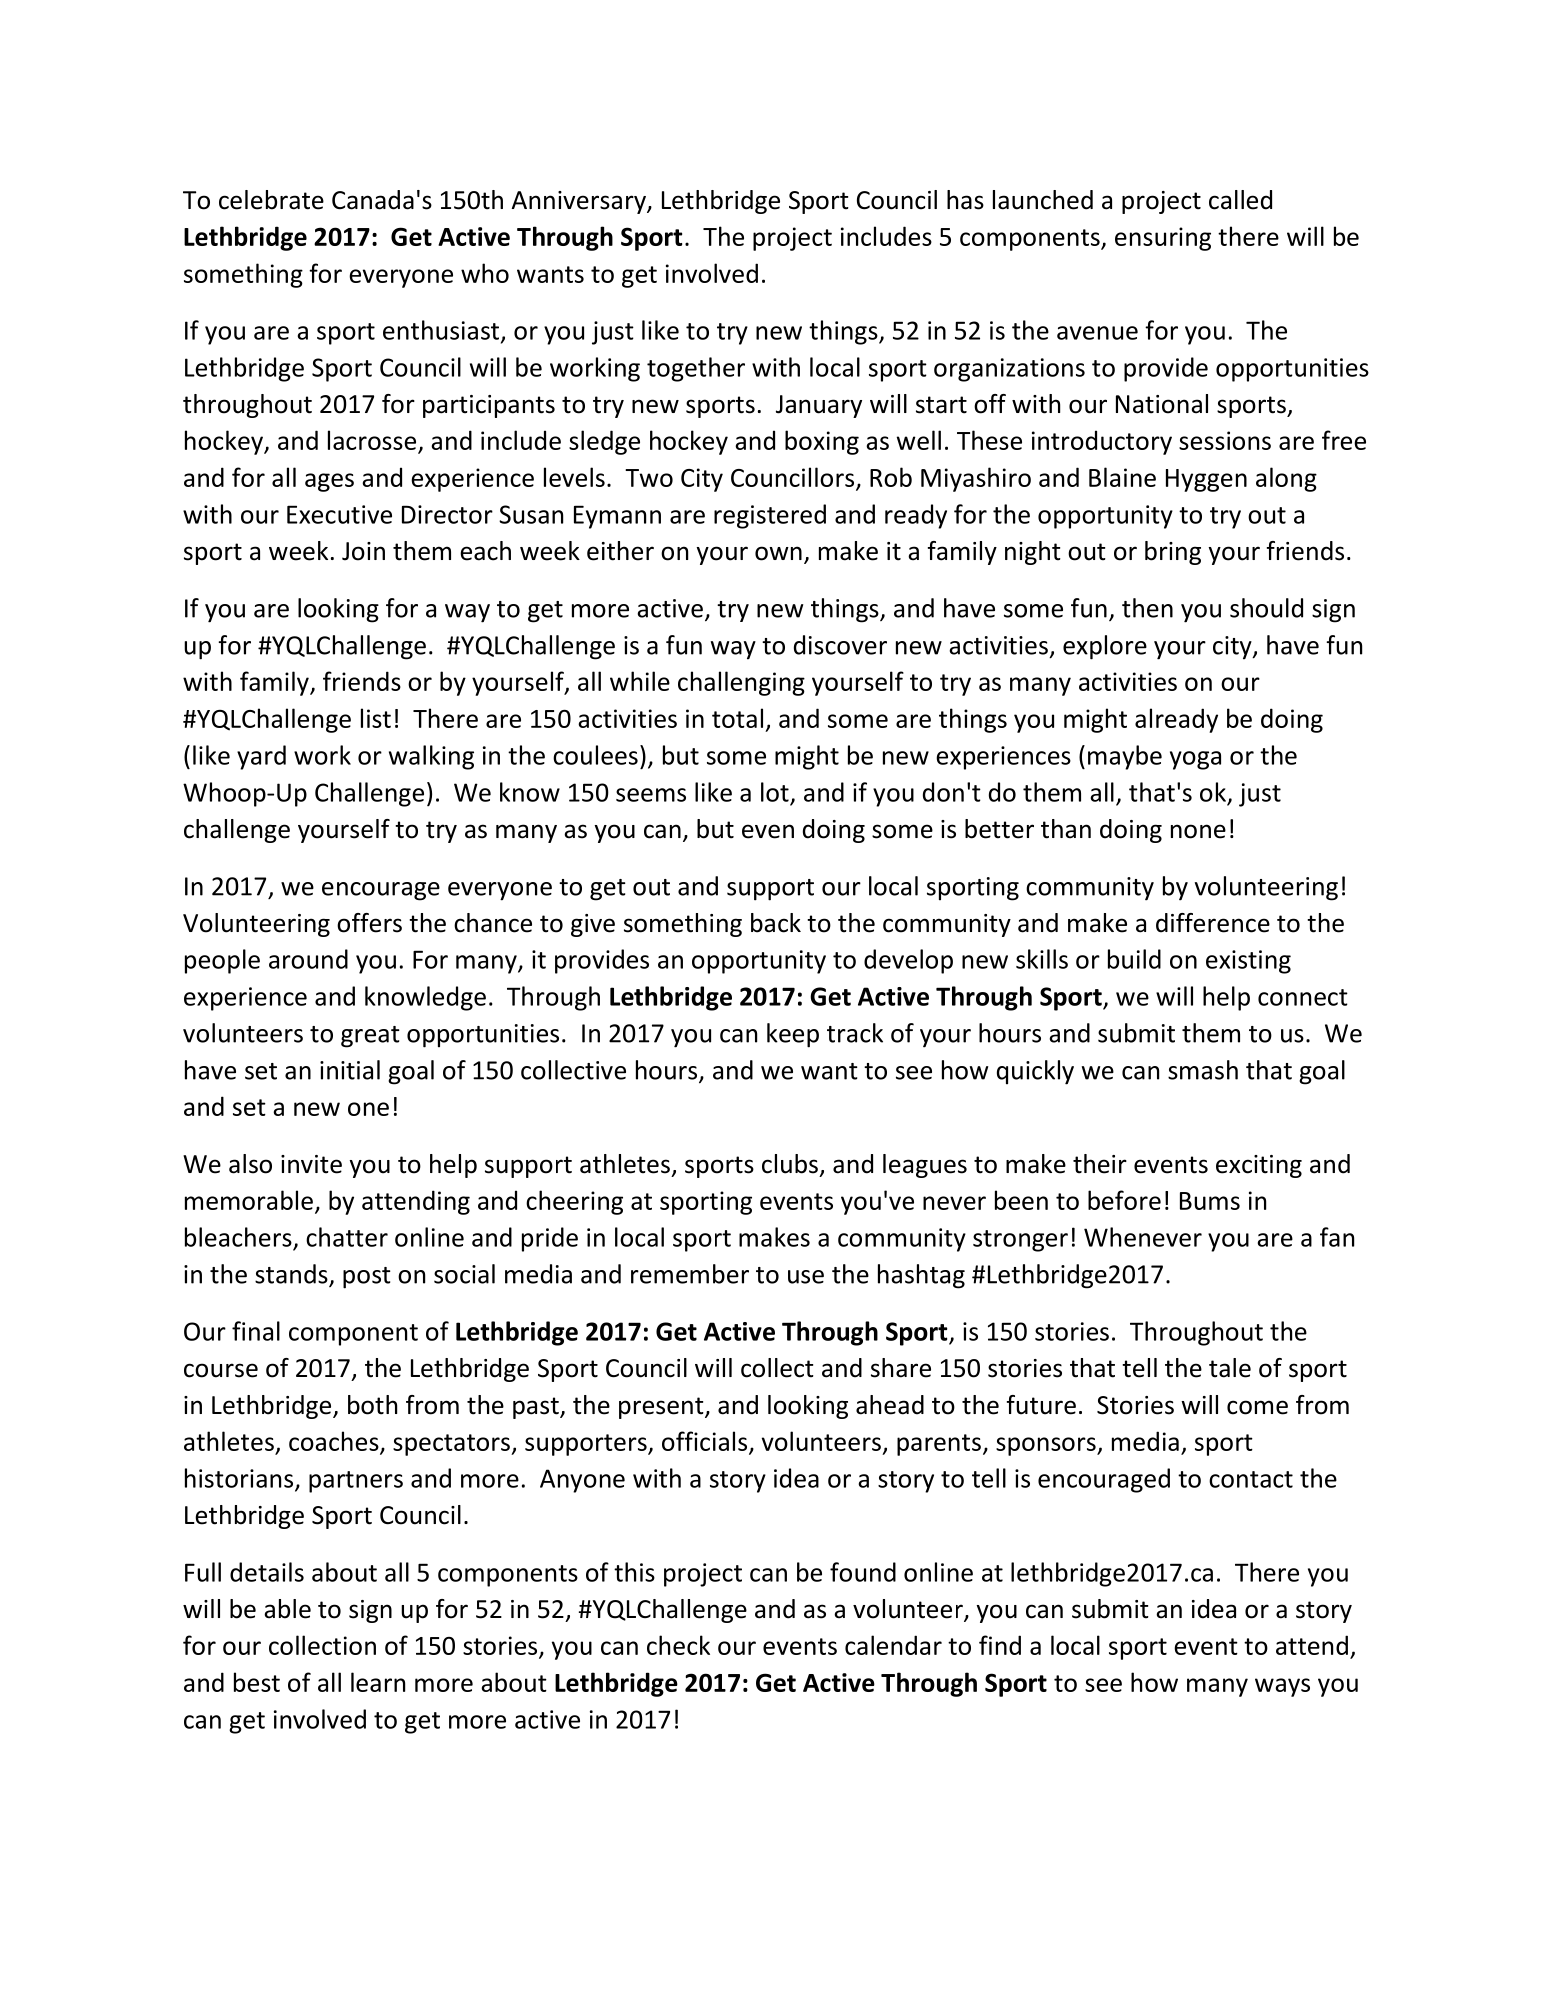  Describe the element at coordinates (311, 1164) in the screenshot. I see `invite` at that location.
